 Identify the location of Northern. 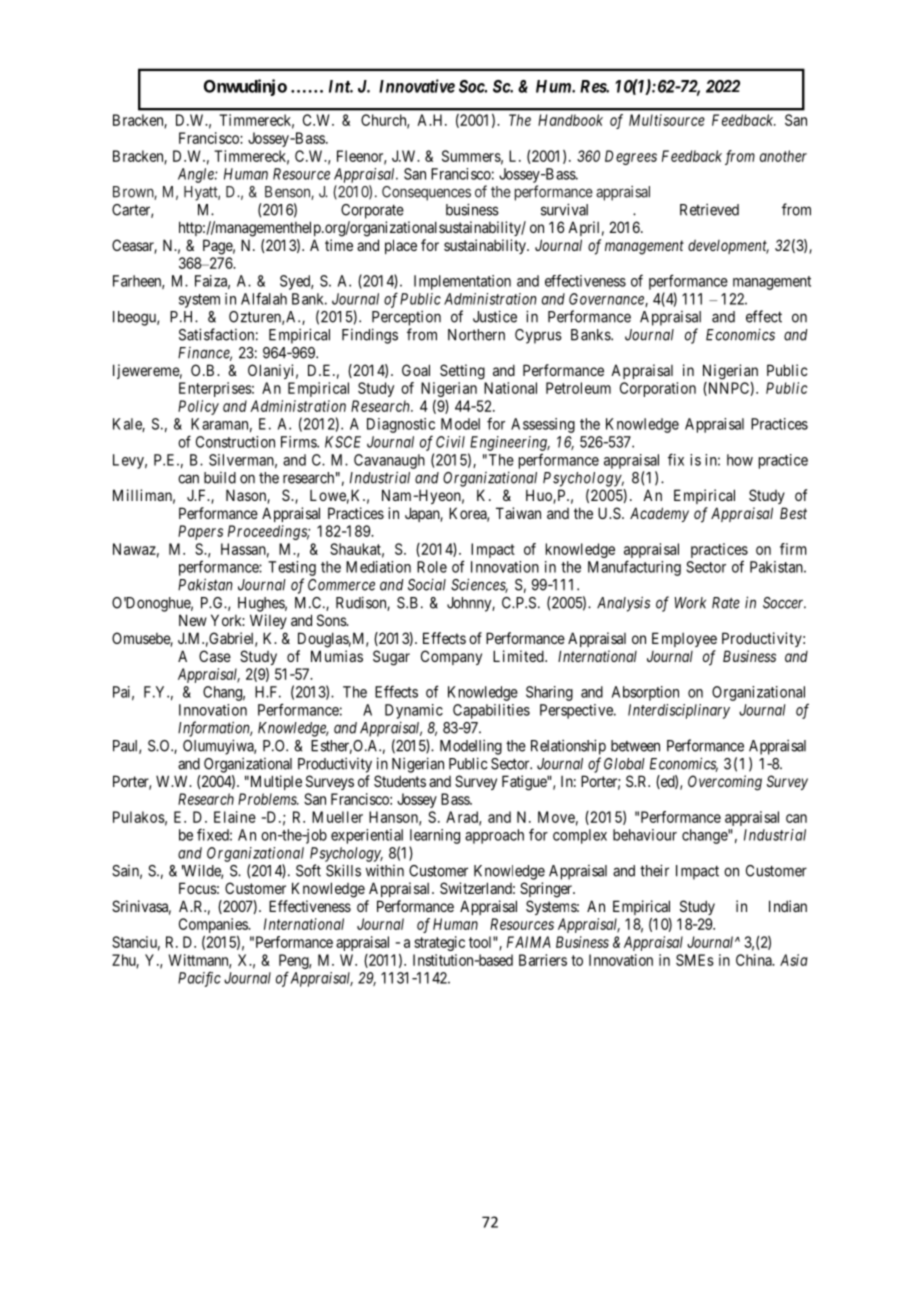
(476, 335).
